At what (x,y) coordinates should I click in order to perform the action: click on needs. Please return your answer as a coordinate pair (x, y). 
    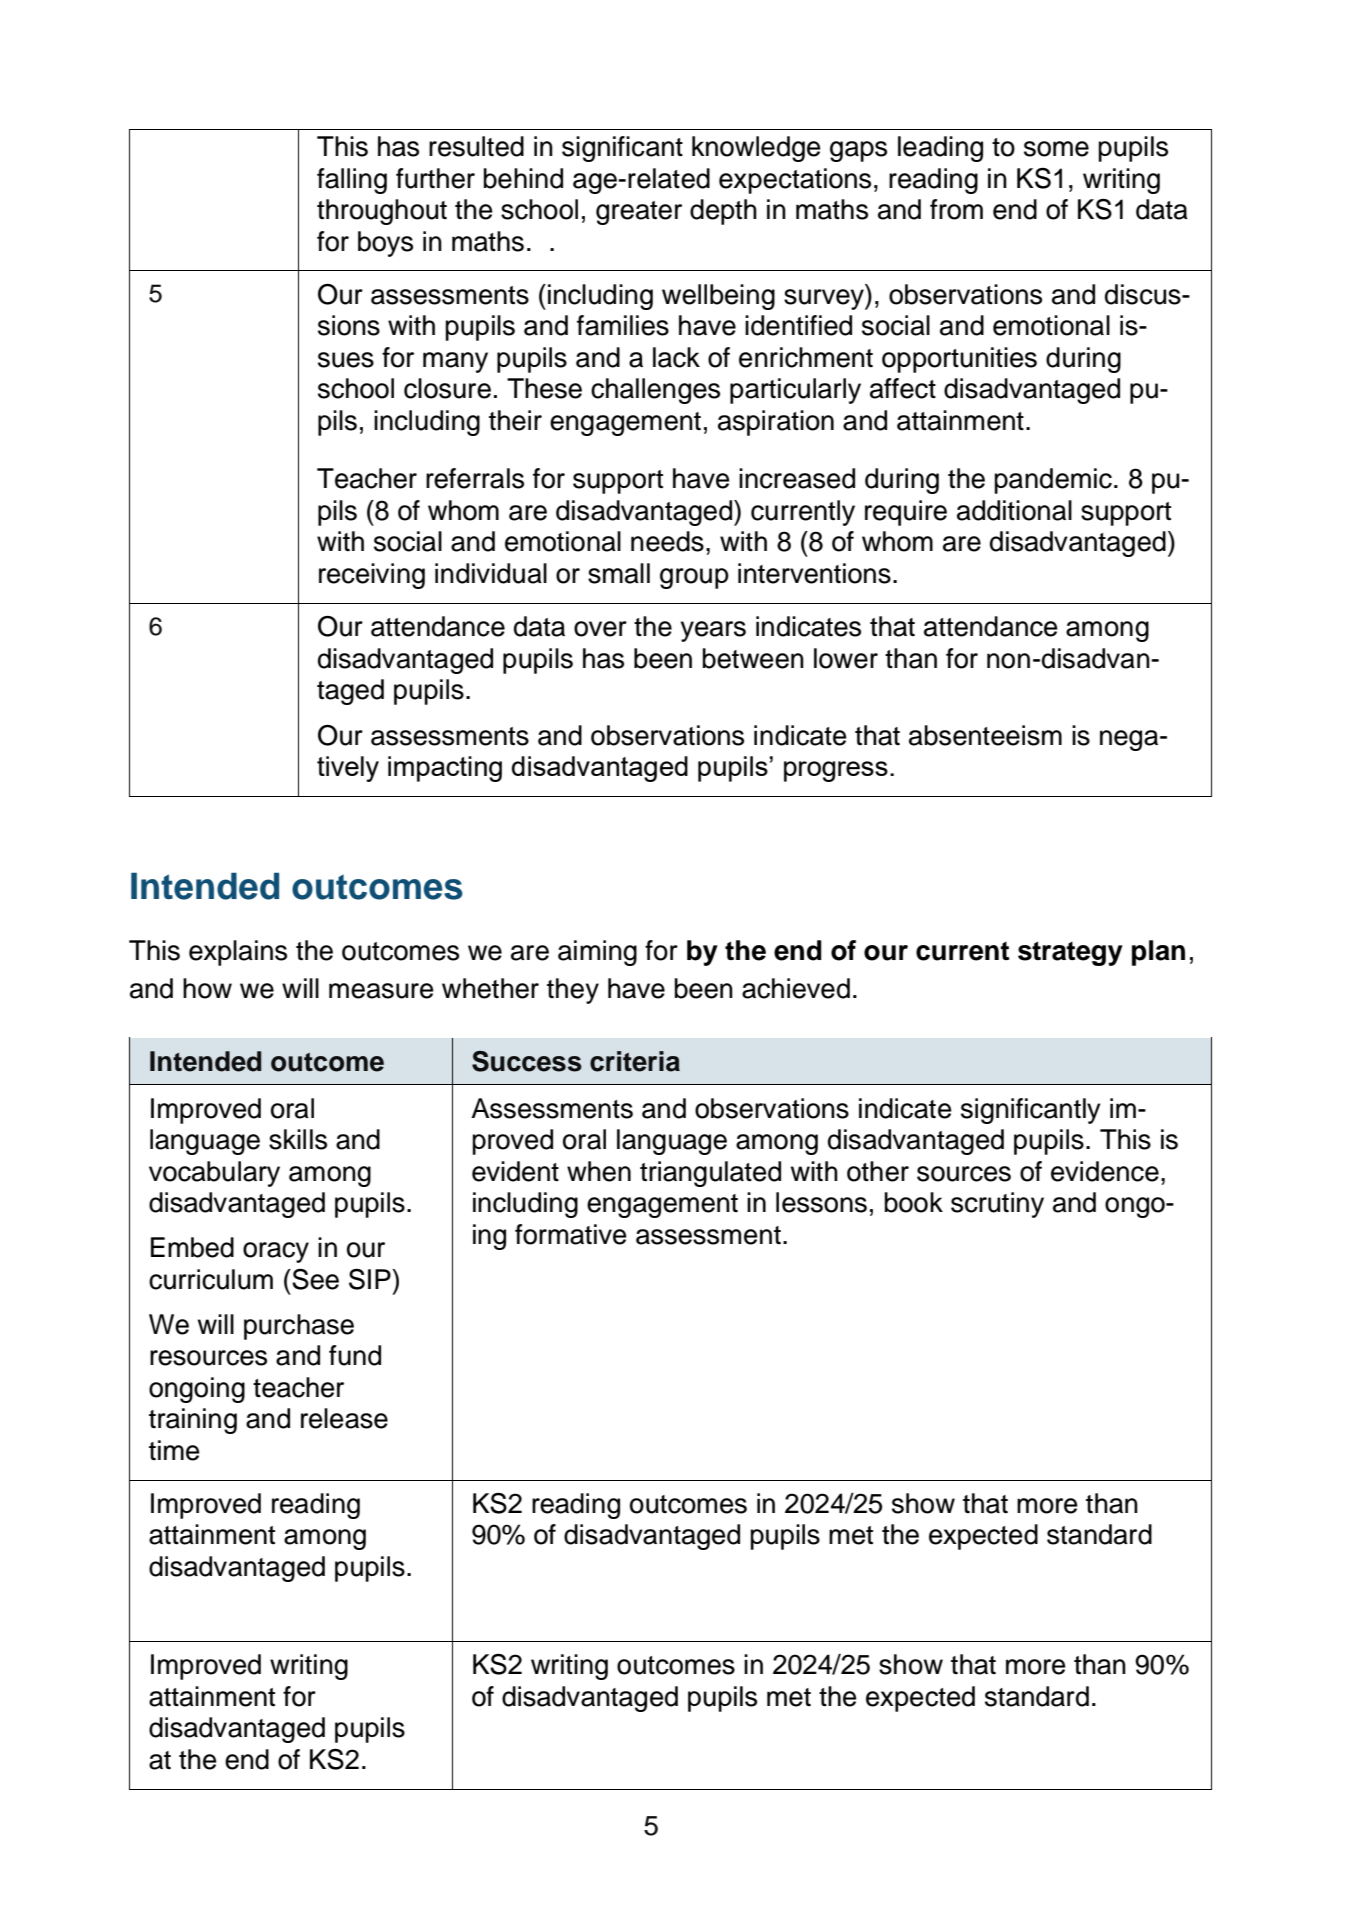
    Looking at the image, I should click on (667, 541).
